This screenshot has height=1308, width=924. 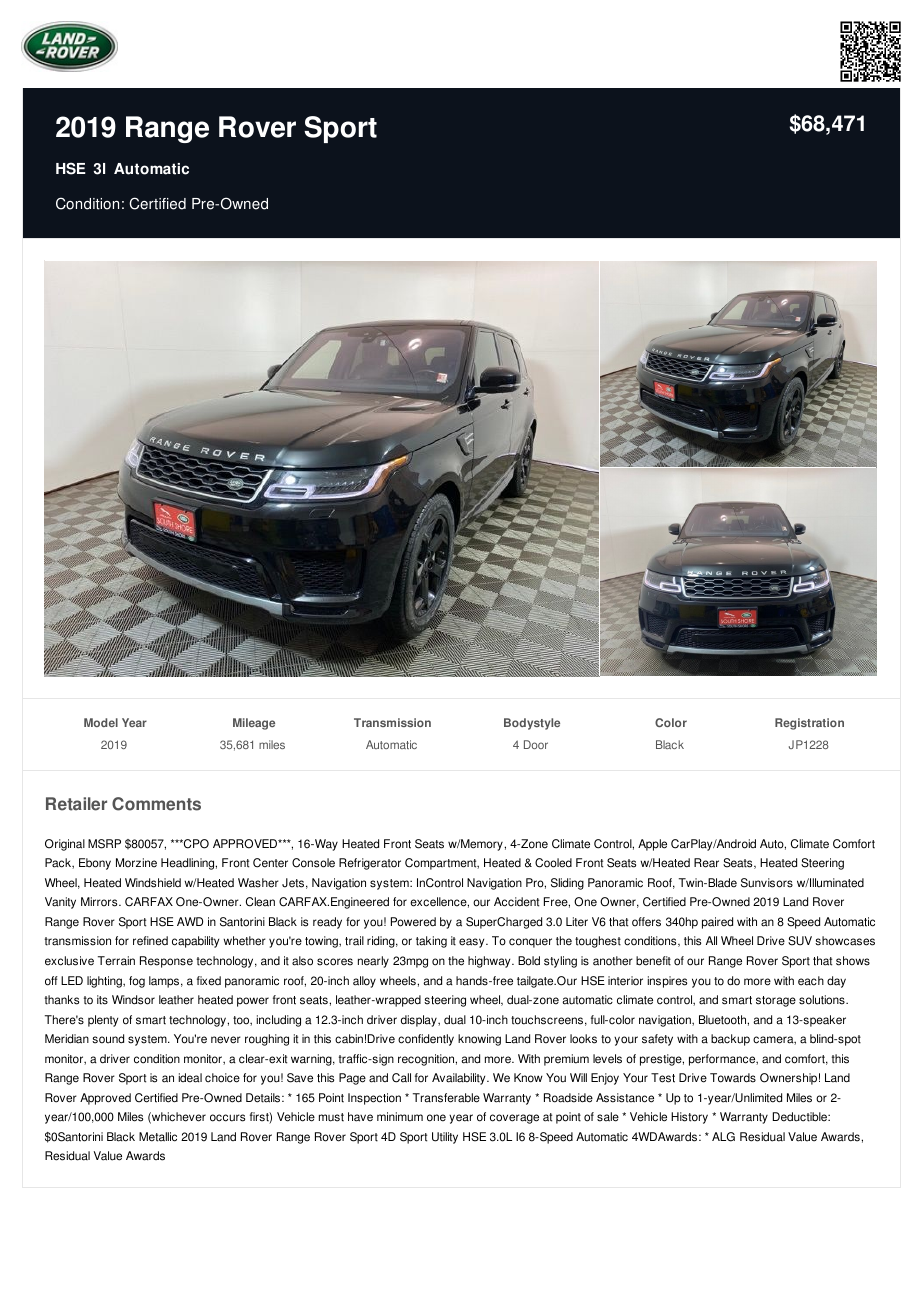 I want to click on Model, so click(x=101, y=722).
